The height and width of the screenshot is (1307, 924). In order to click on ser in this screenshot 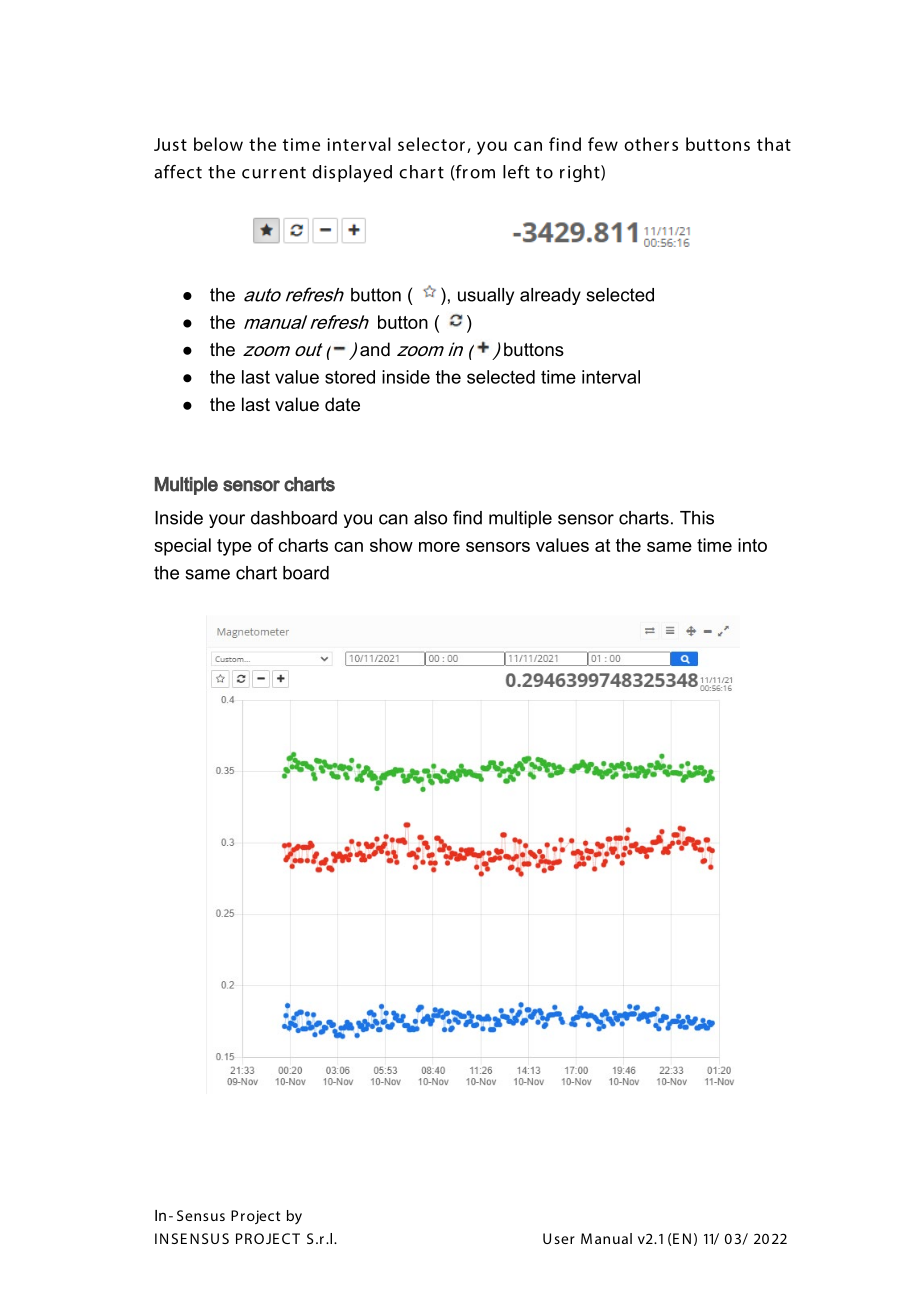, I will do `click(564, 1240)`.
